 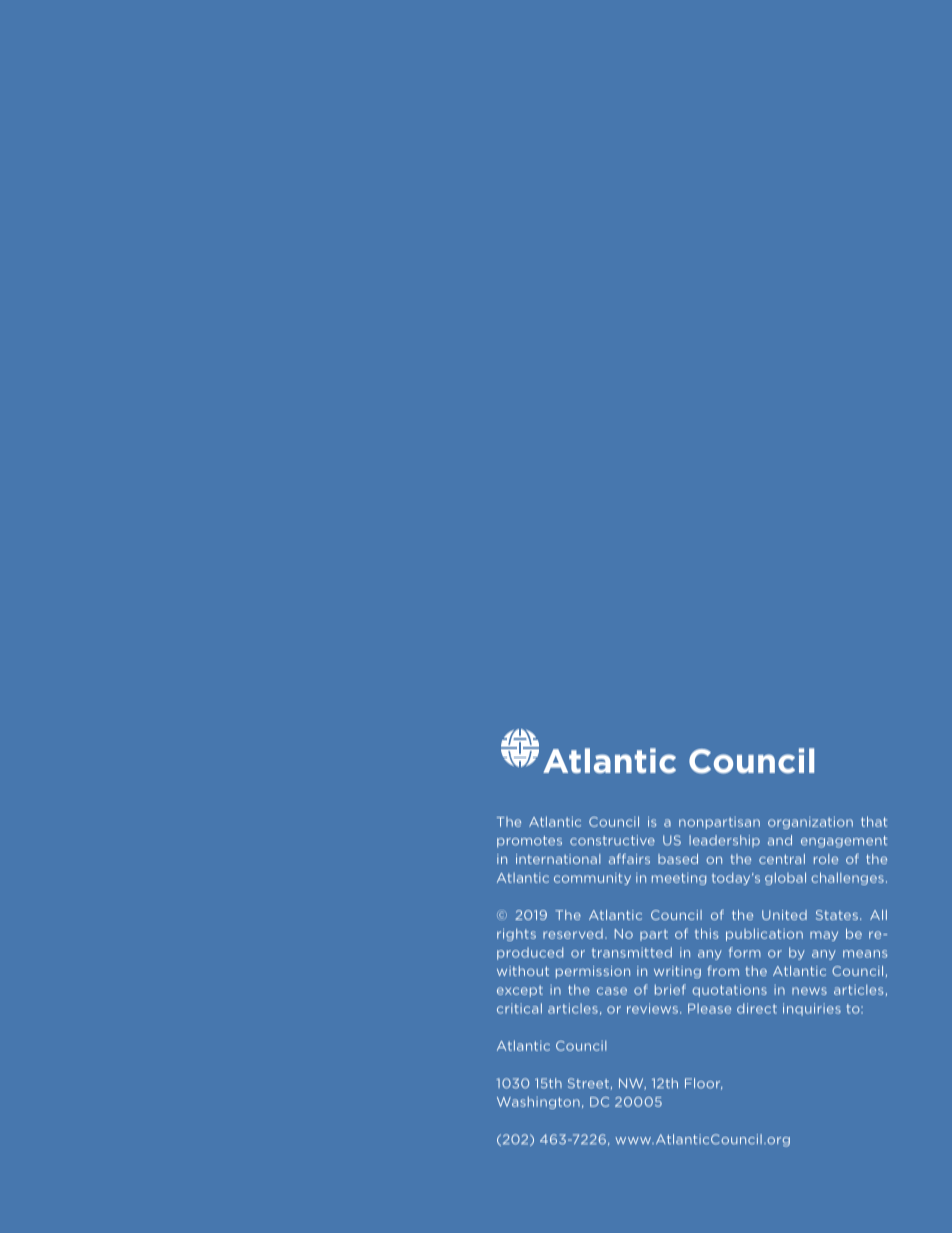 What do you see at coordinates (573, 934) in the page?
I see `reserved` at bounding box center [573, 934].
